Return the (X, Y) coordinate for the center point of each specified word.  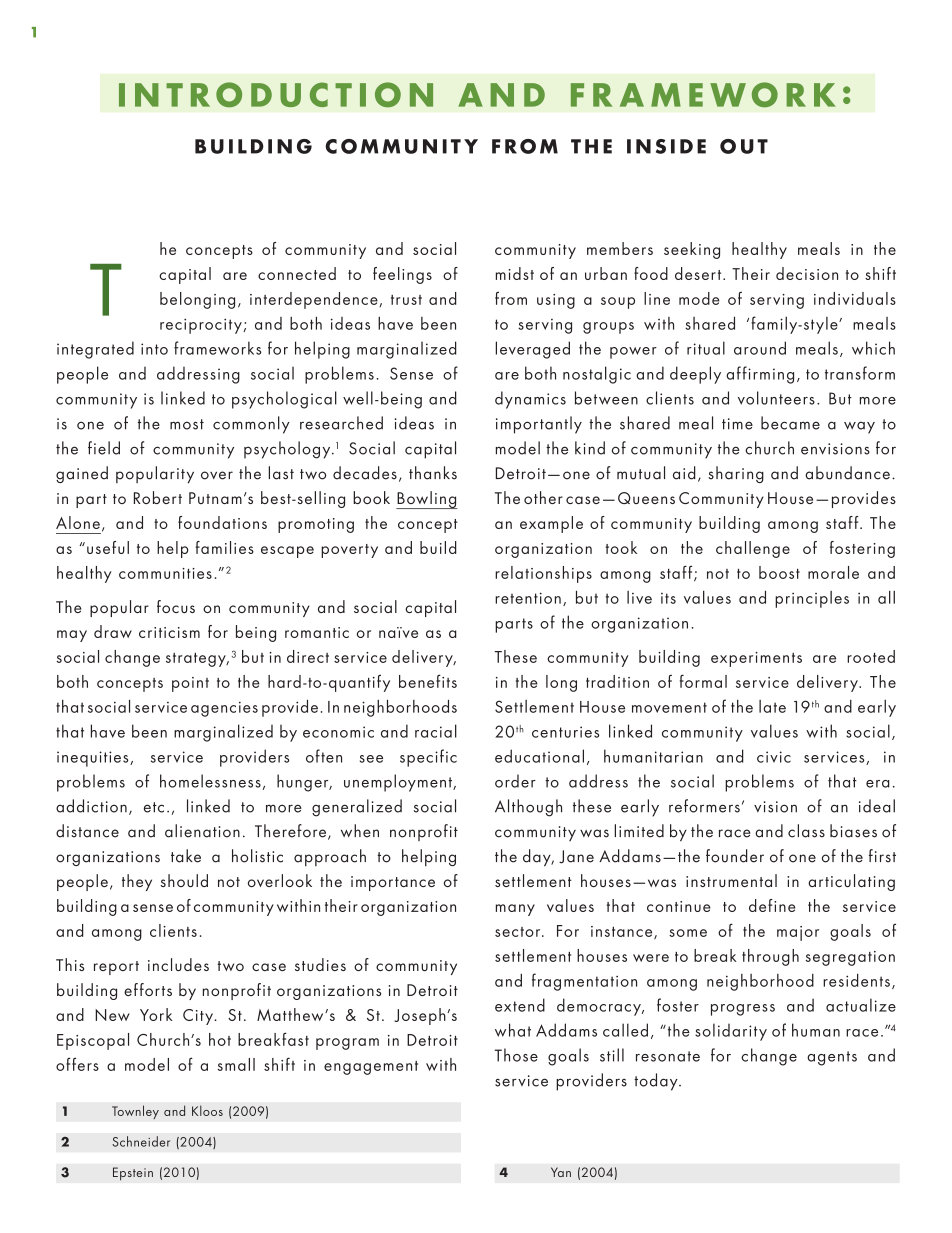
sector (519, 932)
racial (436, 731)
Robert (158, 497)
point (190, 684)
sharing (736, 474)
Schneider (141, 1141)
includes (178, 964)
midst (515, 273)
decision (807, 273)
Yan (561, 1172)
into (154, 349)
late (772, 706)
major (798, 933)
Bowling (427, 500)
